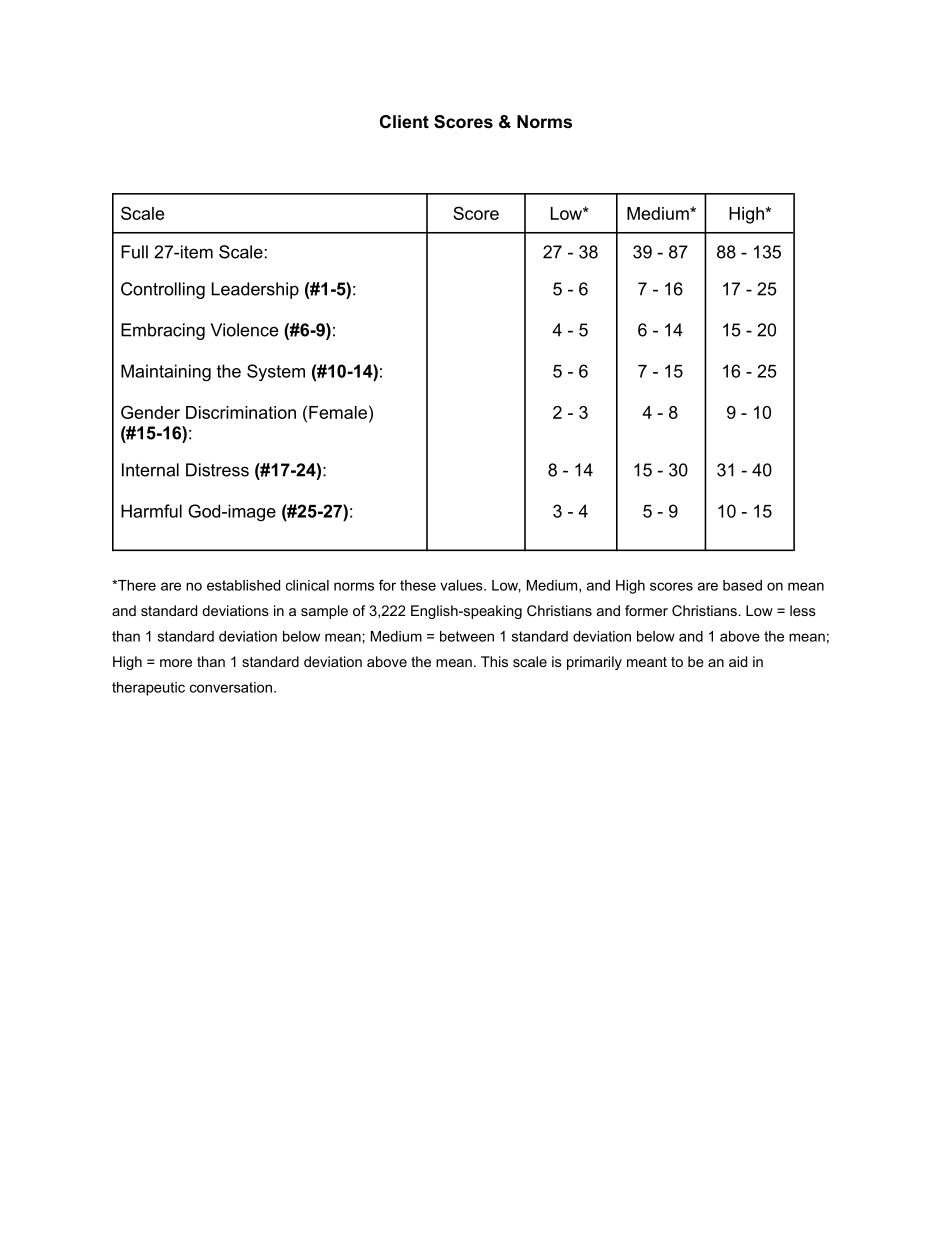 The width and height of the screenshot is (952, 1233). Describe the element at coordinates (255, 290) in the screenshot. I see `Leadership` at that location.
